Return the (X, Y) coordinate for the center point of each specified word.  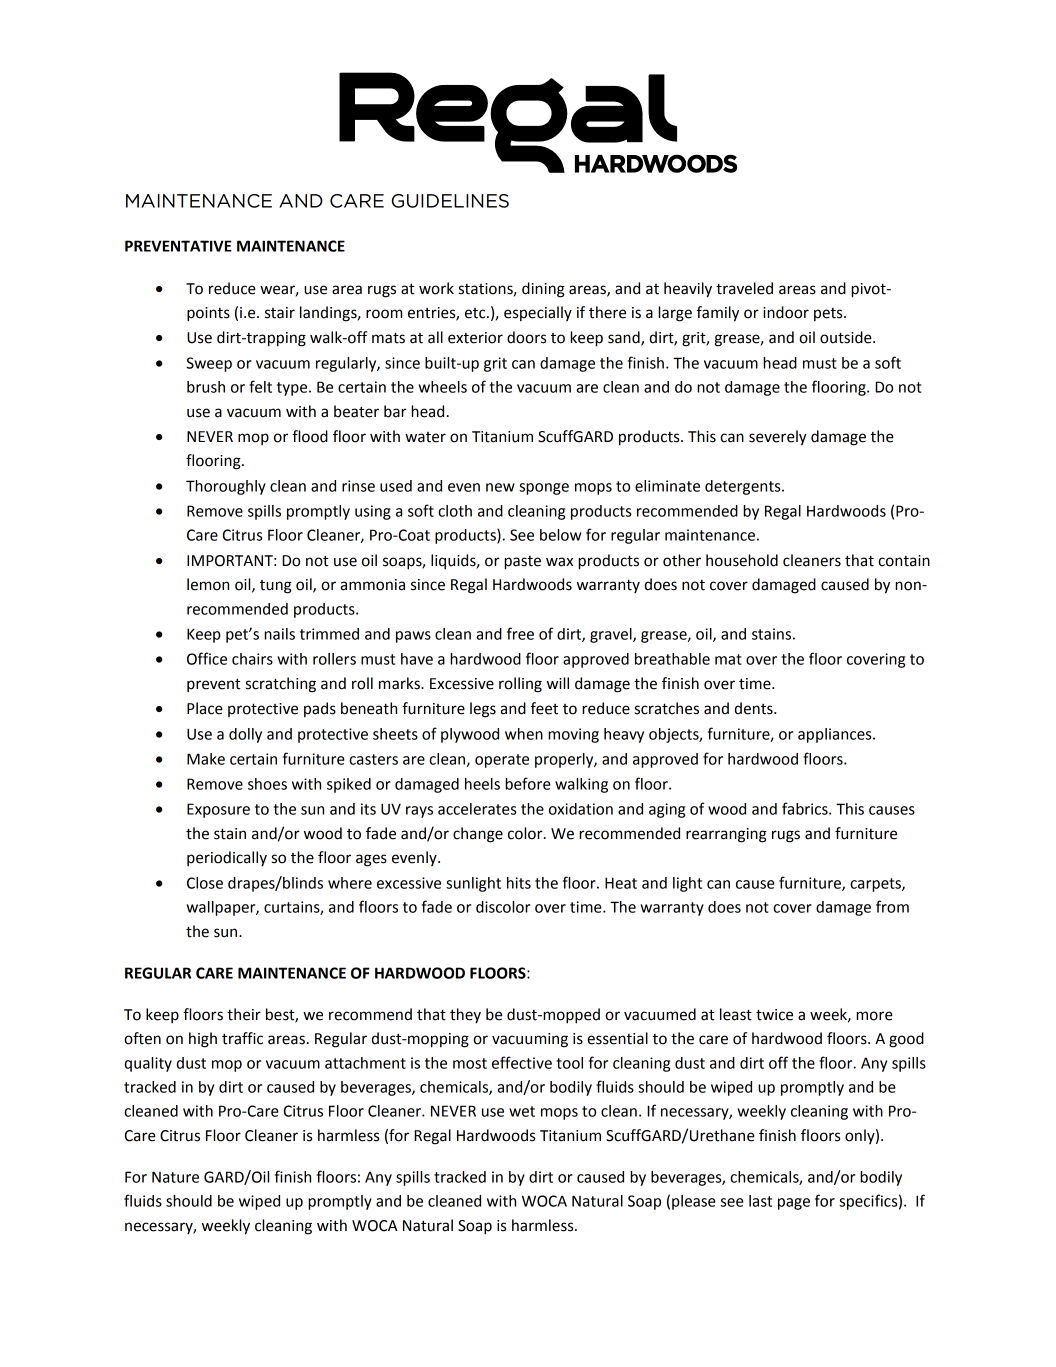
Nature (175, 1177)
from (892, 906)
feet (544, 708)
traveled (744, 288)
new (500, 487)
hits (519, 883)
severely (778, 438)
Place (205, 708)
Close (205, 883)
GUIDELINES (450, 201)
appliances (836, 735)
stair (280, 313)
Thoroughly (226, 487)
